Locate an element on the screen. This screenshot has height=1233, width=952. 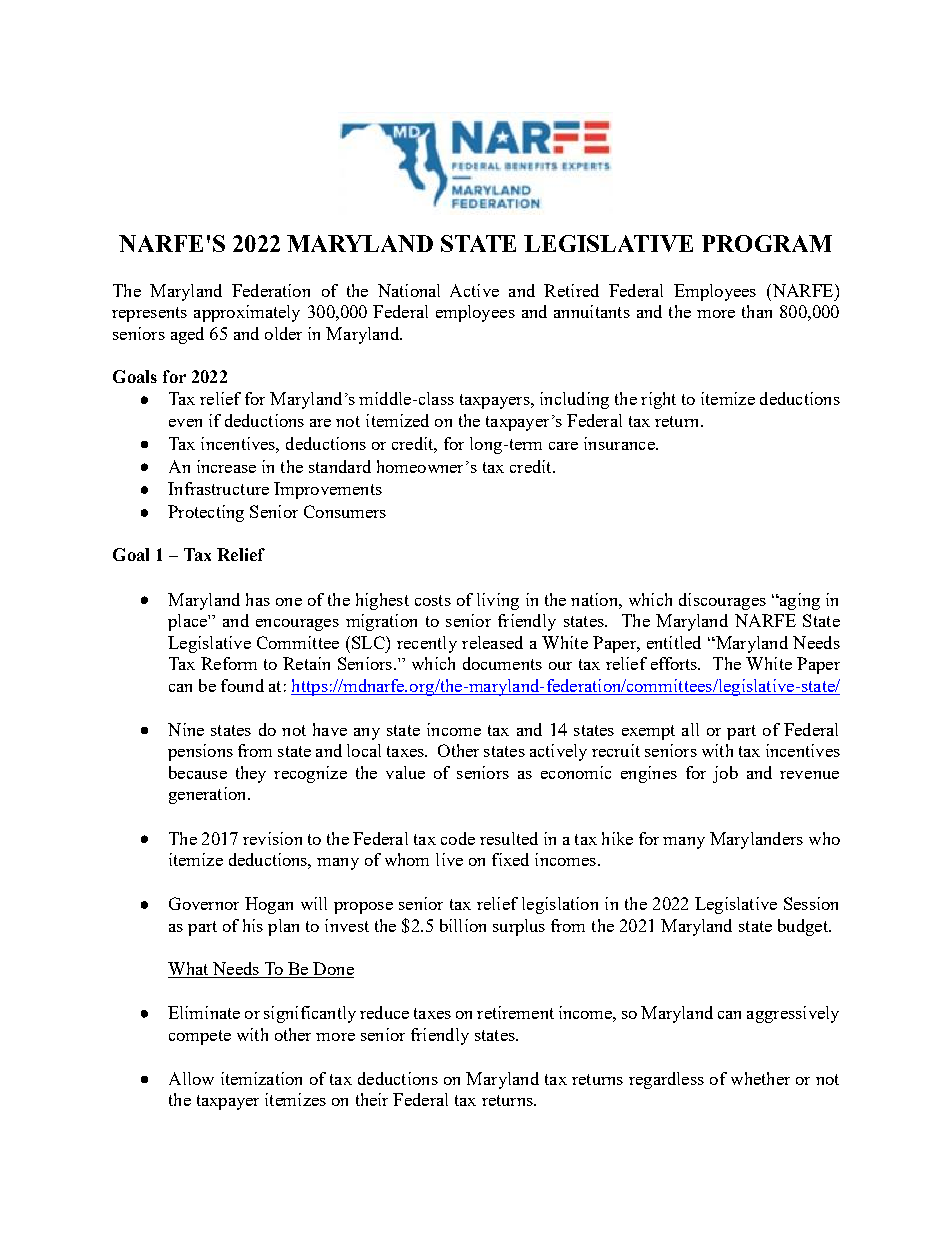
PROGRAM is located at coordinates (767, 243).
